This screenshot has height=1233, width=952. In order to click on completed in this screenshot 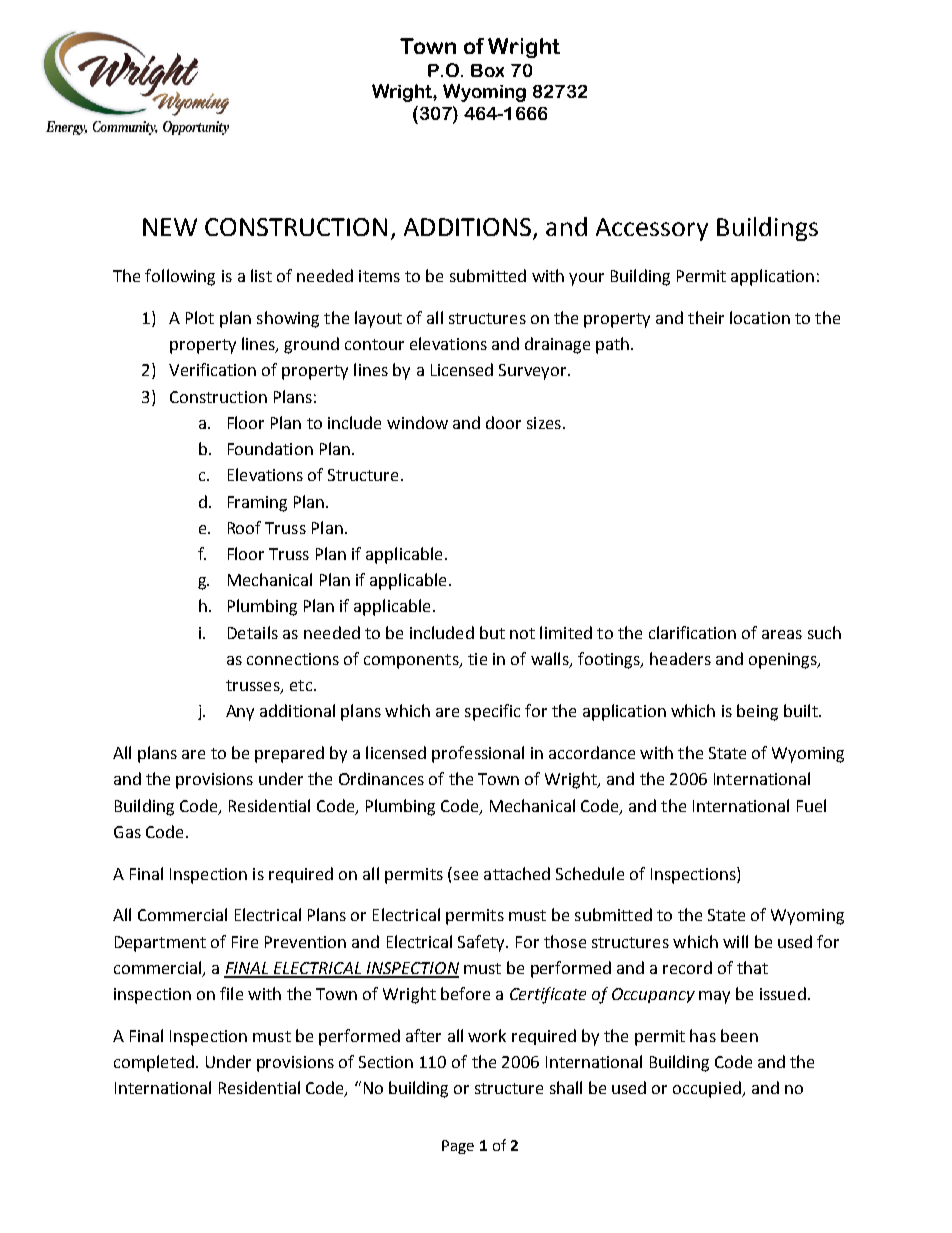, I will do `click(154, 1063)`.
